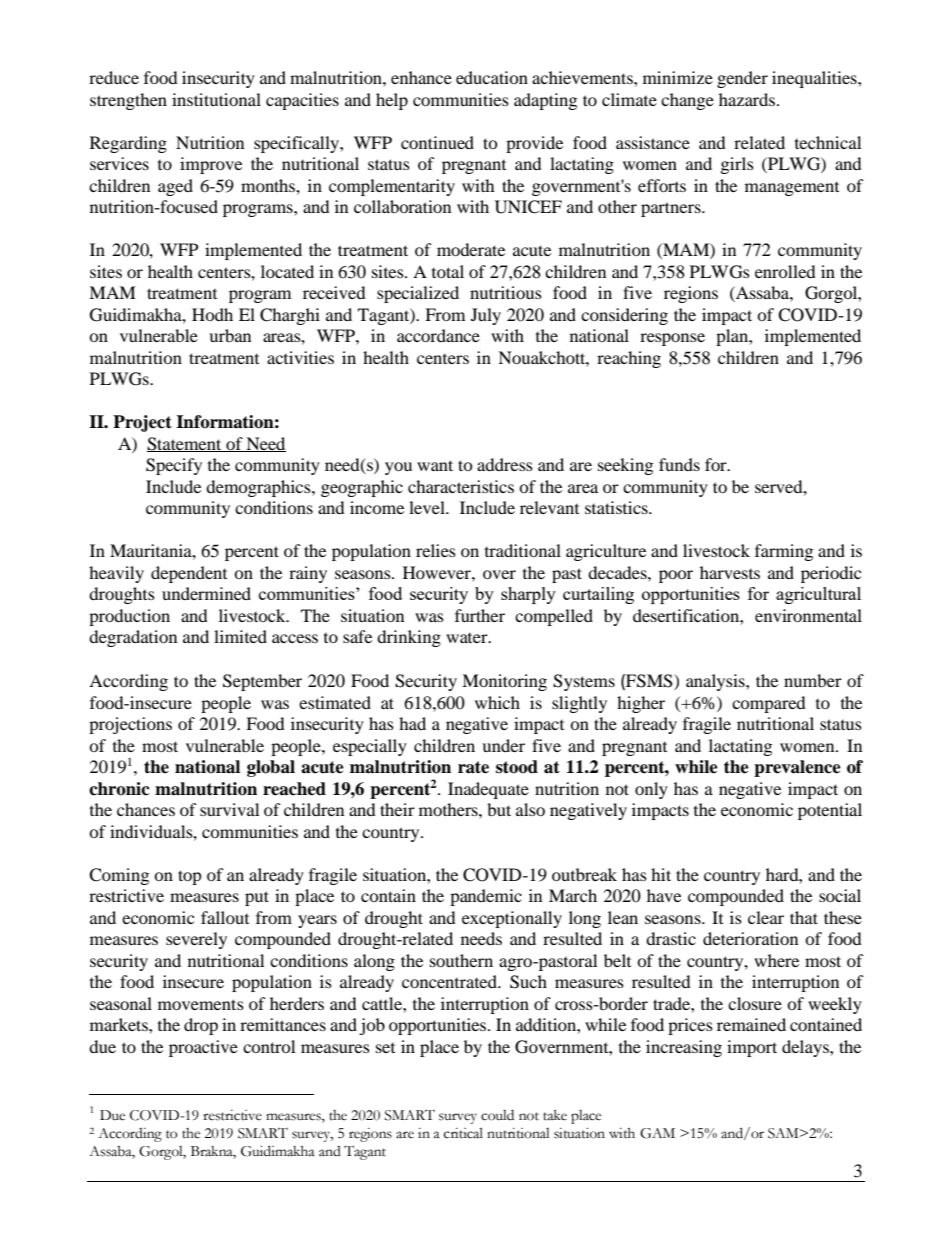 Image resolution: width=952 pixels, height=1233 pixels. Describe the element at coordinates (438, 335) in the screenshot. I see `accordance` at that location.
